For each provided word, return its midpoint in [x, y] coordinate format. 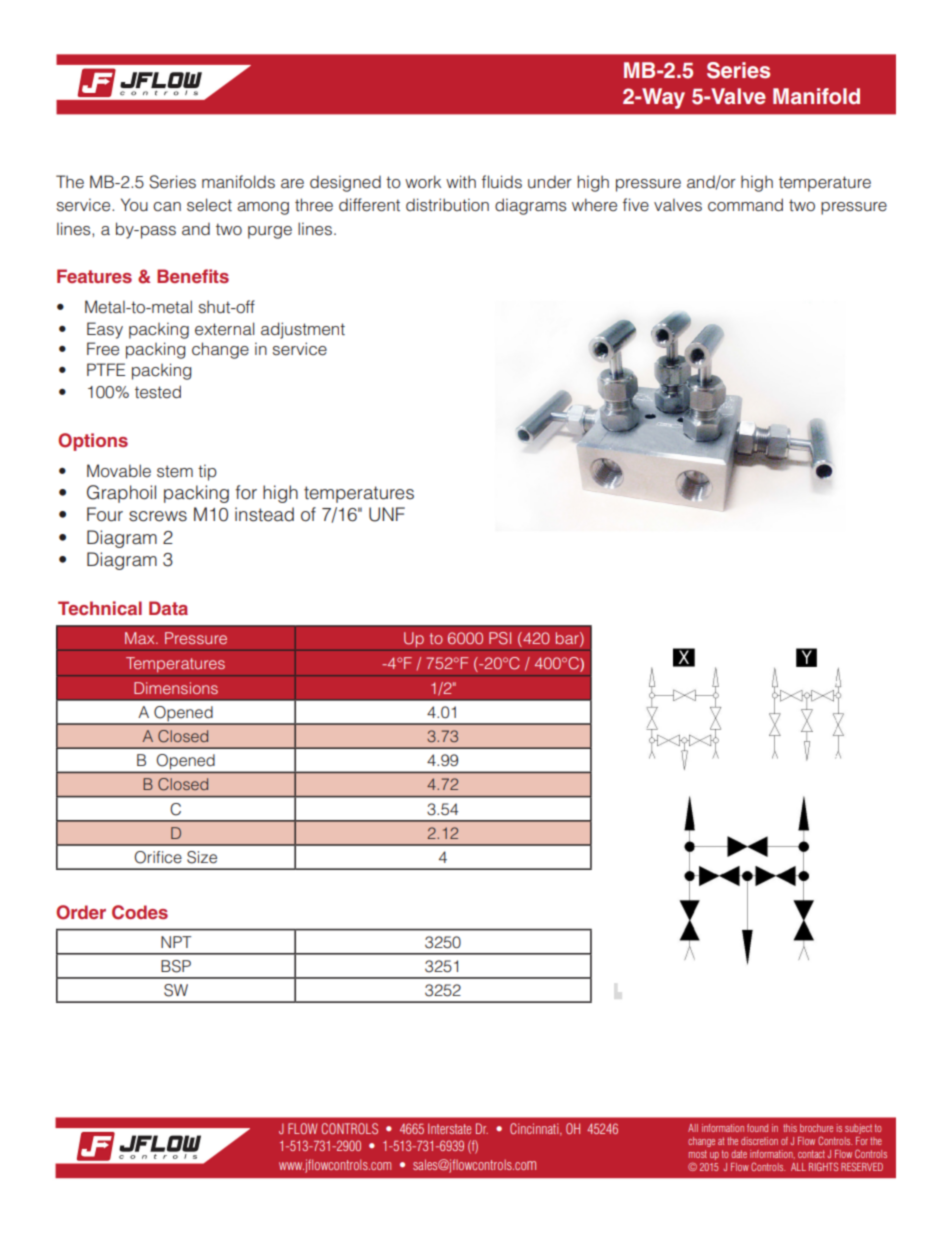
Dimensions [176, 688]
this [790, 1128]
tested [158, 392]
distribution [447, 205]
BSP [176, 966]
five [636, 205]
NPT [176, 942]
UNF [387, 514]
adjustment [303, 330]
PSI [500, 638]
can [167, 207]
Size [202, 857]
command [745, 205]
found [757, 1128]
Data [168, 608]
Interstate [449, 1128]
